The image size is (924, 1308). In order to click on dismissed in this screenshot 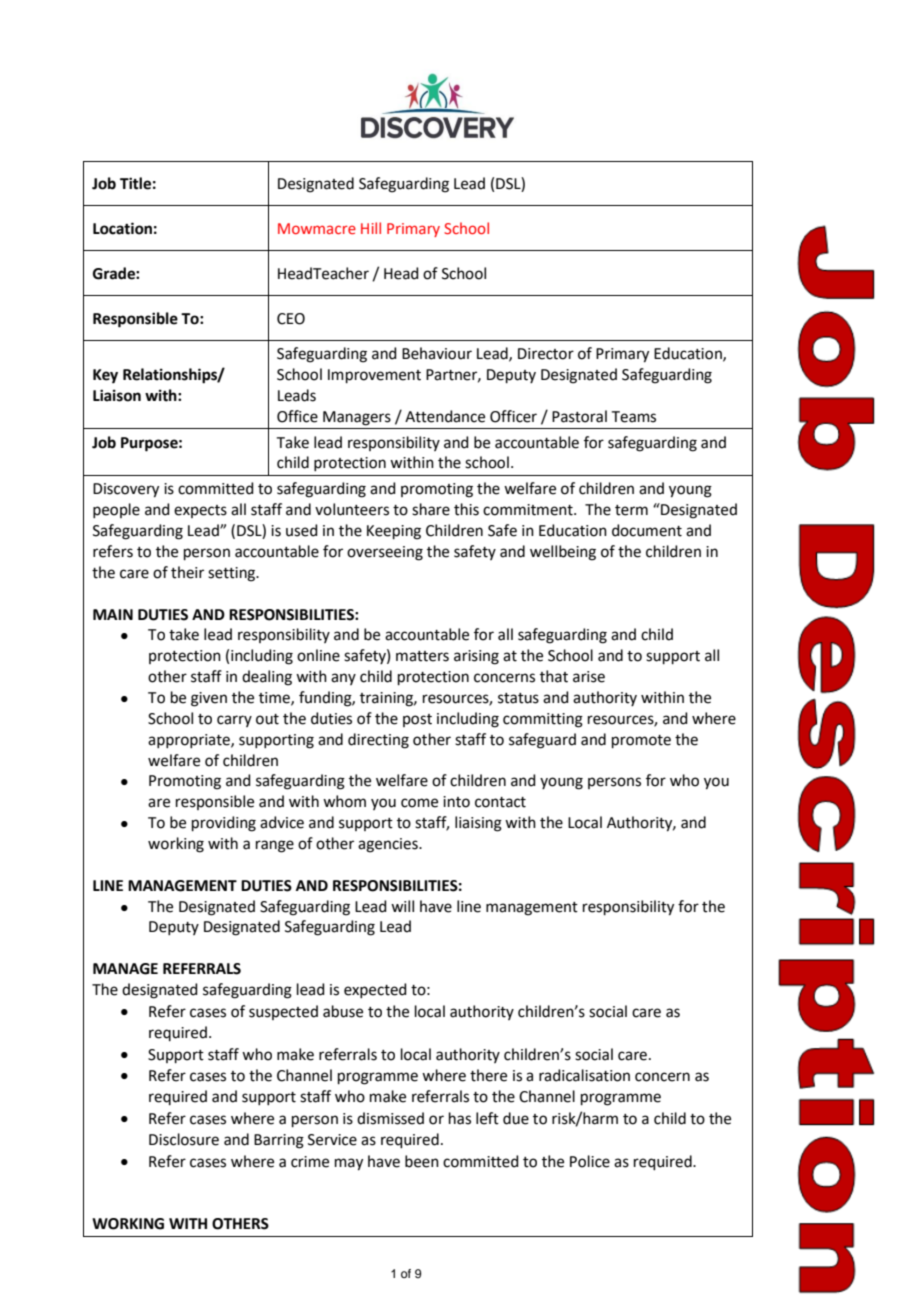, I will do `click(390, 1118)`.
